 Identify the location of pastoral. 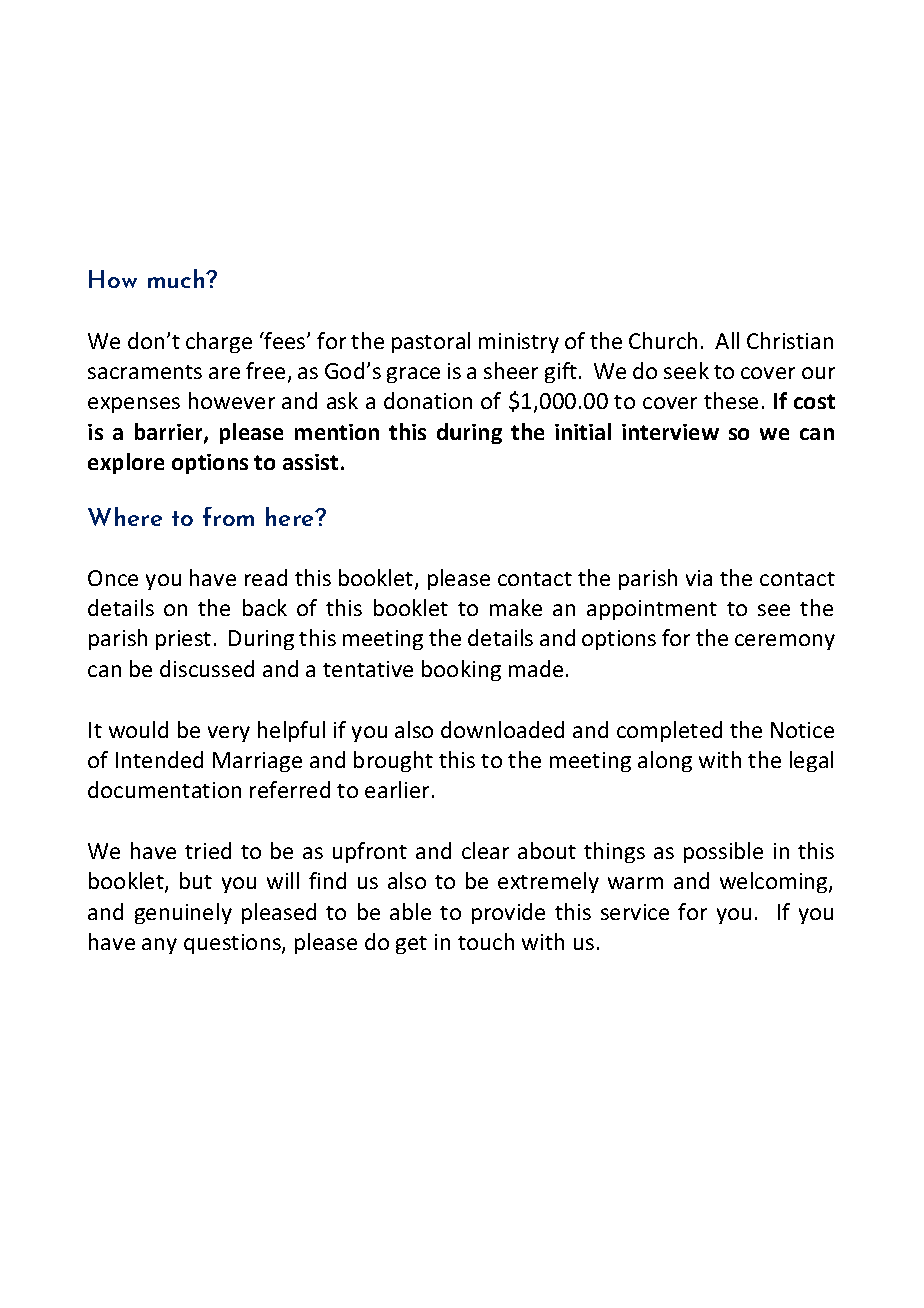
(431, 342).
